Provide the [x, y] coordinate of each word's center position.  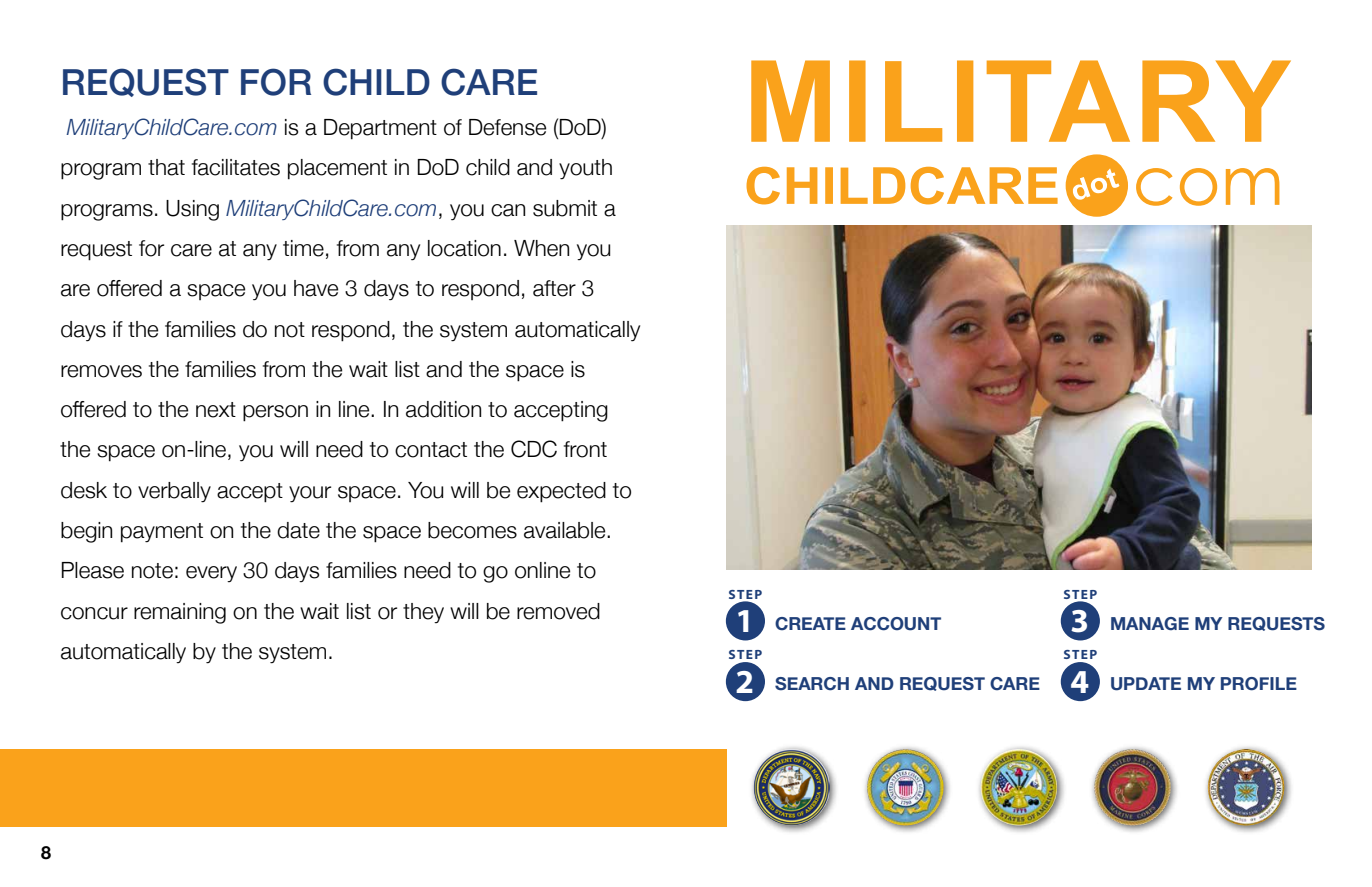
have [316, 288]
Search [812, 684]
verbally [174, 492]
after [554, 288]
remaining [180, 613]
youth [585, 169]
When [541, 248]
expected [561, 492]
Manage [1150, 623]
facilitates [236, 167]
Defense [507, 127]
